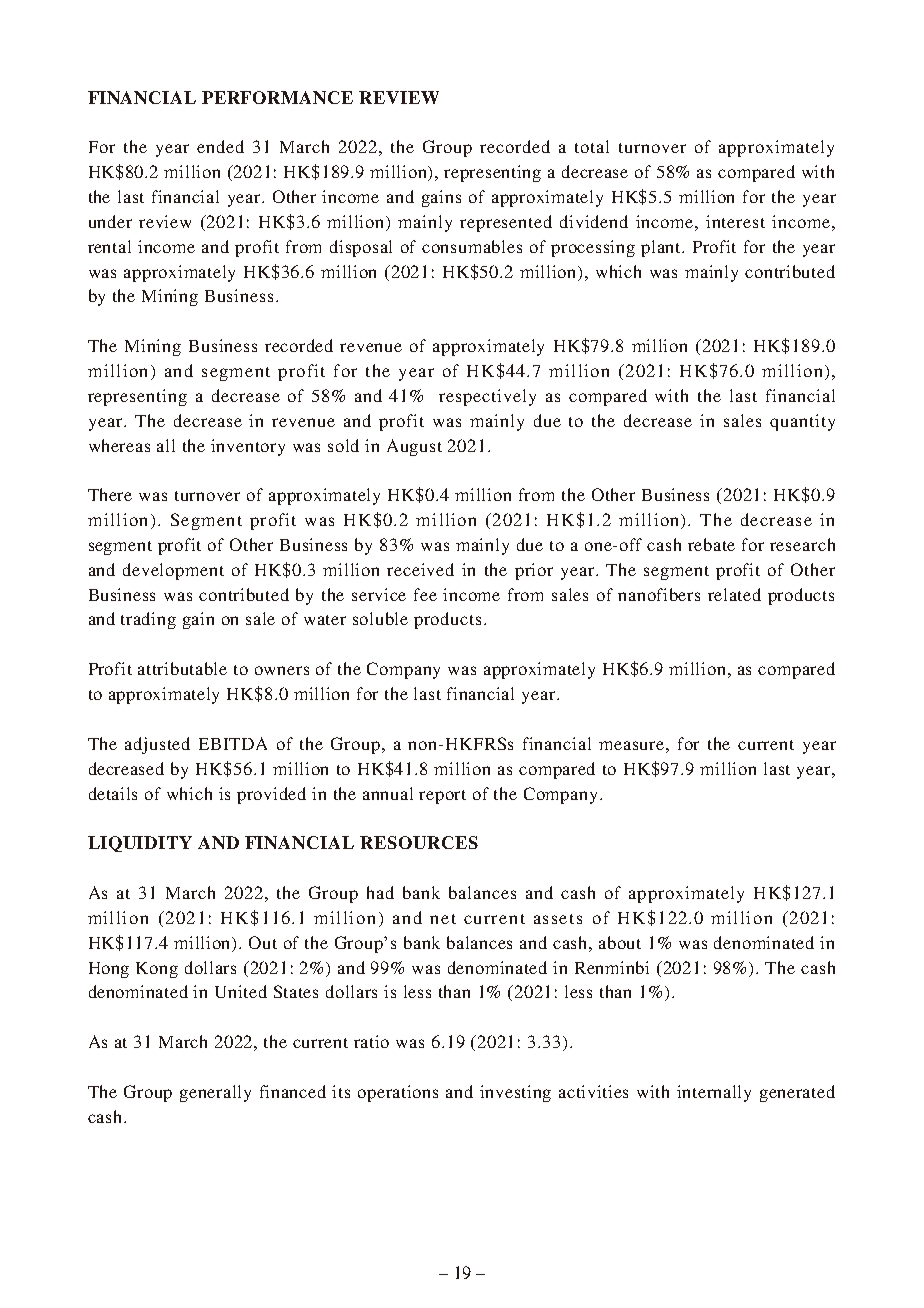 The height and width of the screenshot is (1308, 924). I want to click on generally, so click(215, 1093).
